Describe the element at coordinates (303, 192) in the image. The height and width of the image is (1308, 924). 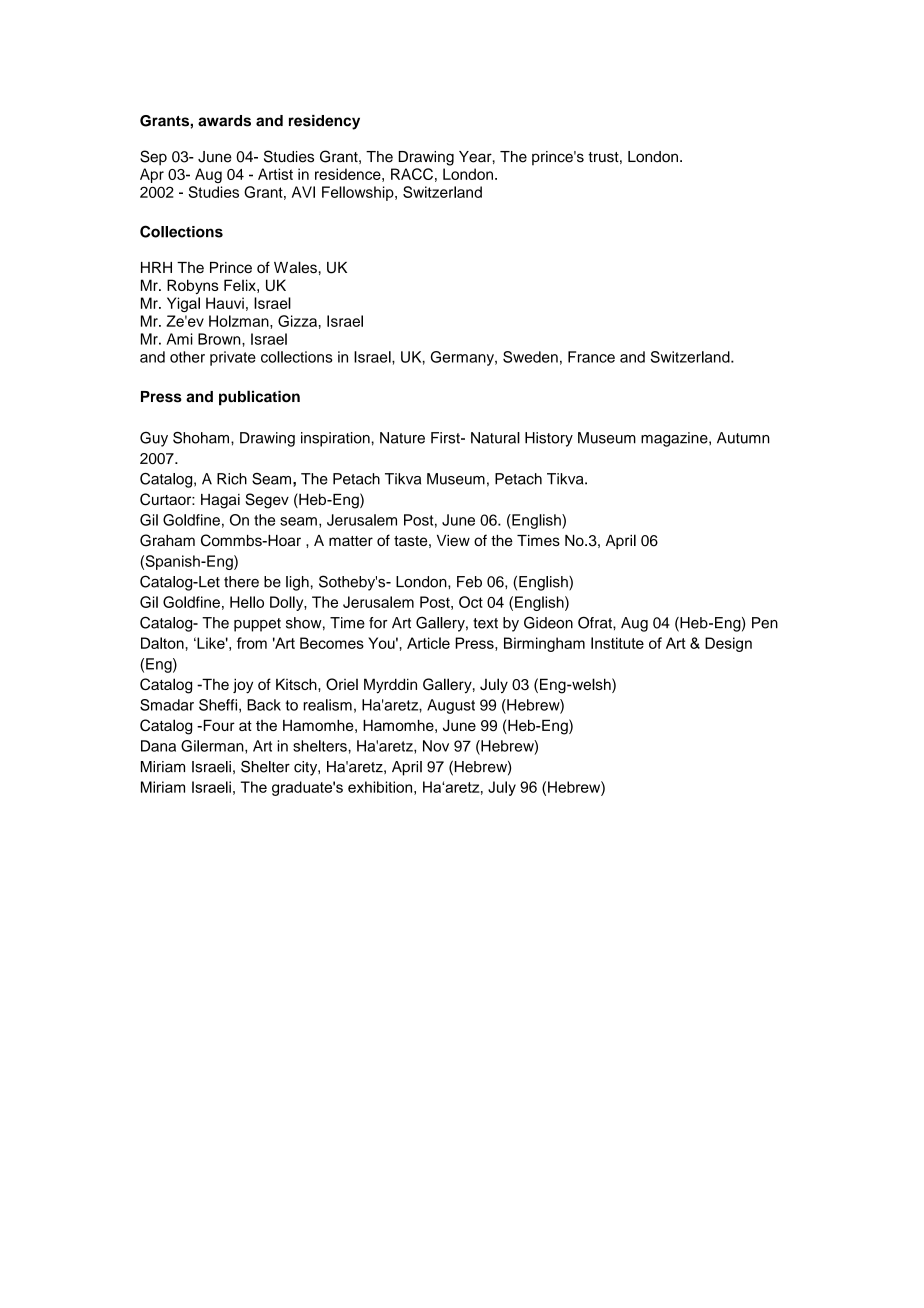
I see `AVI` at that location.
